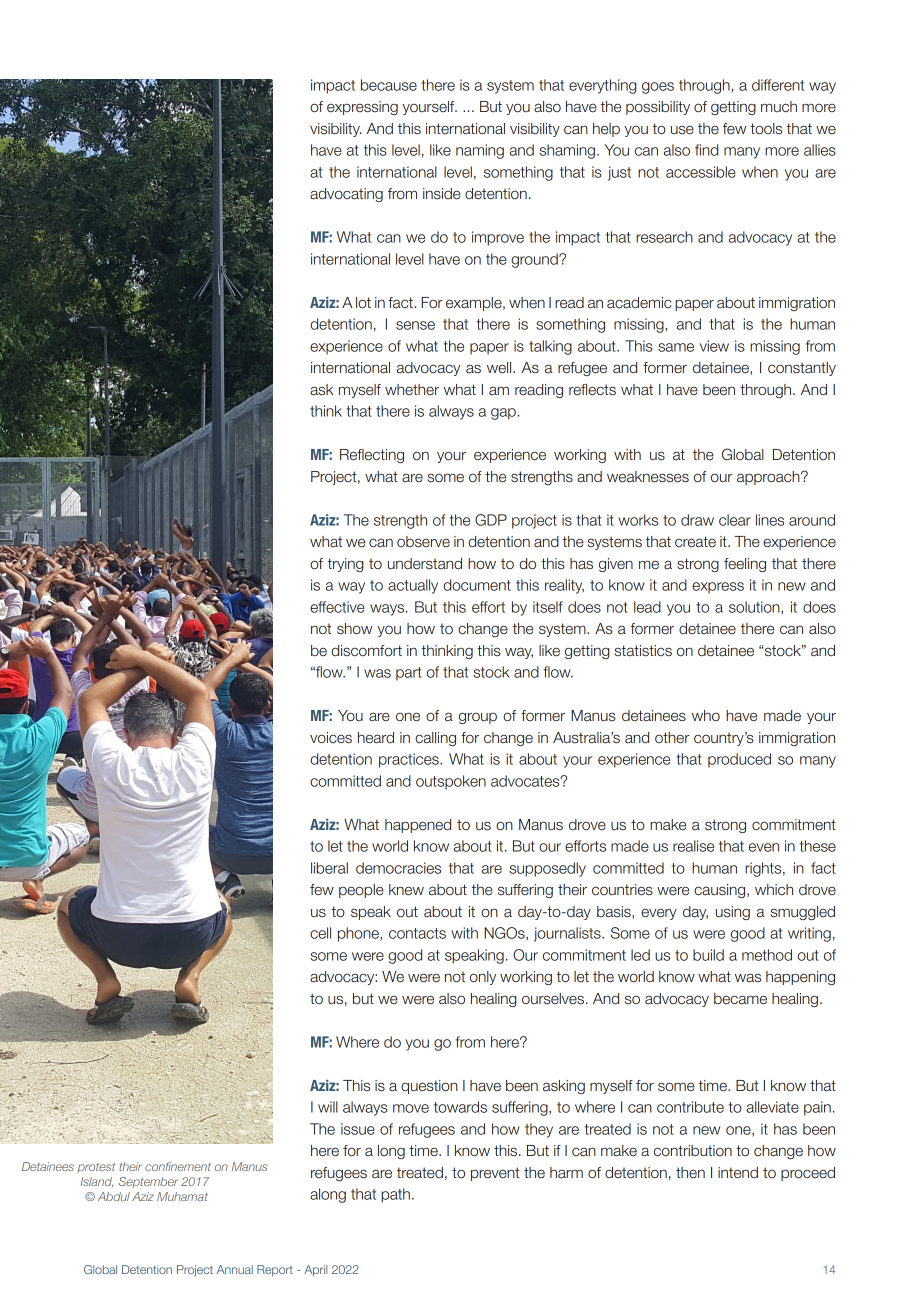  What do you see at coordinates (398, 868) in the image?
I see `democracies` at bounding box center [398, 868].
